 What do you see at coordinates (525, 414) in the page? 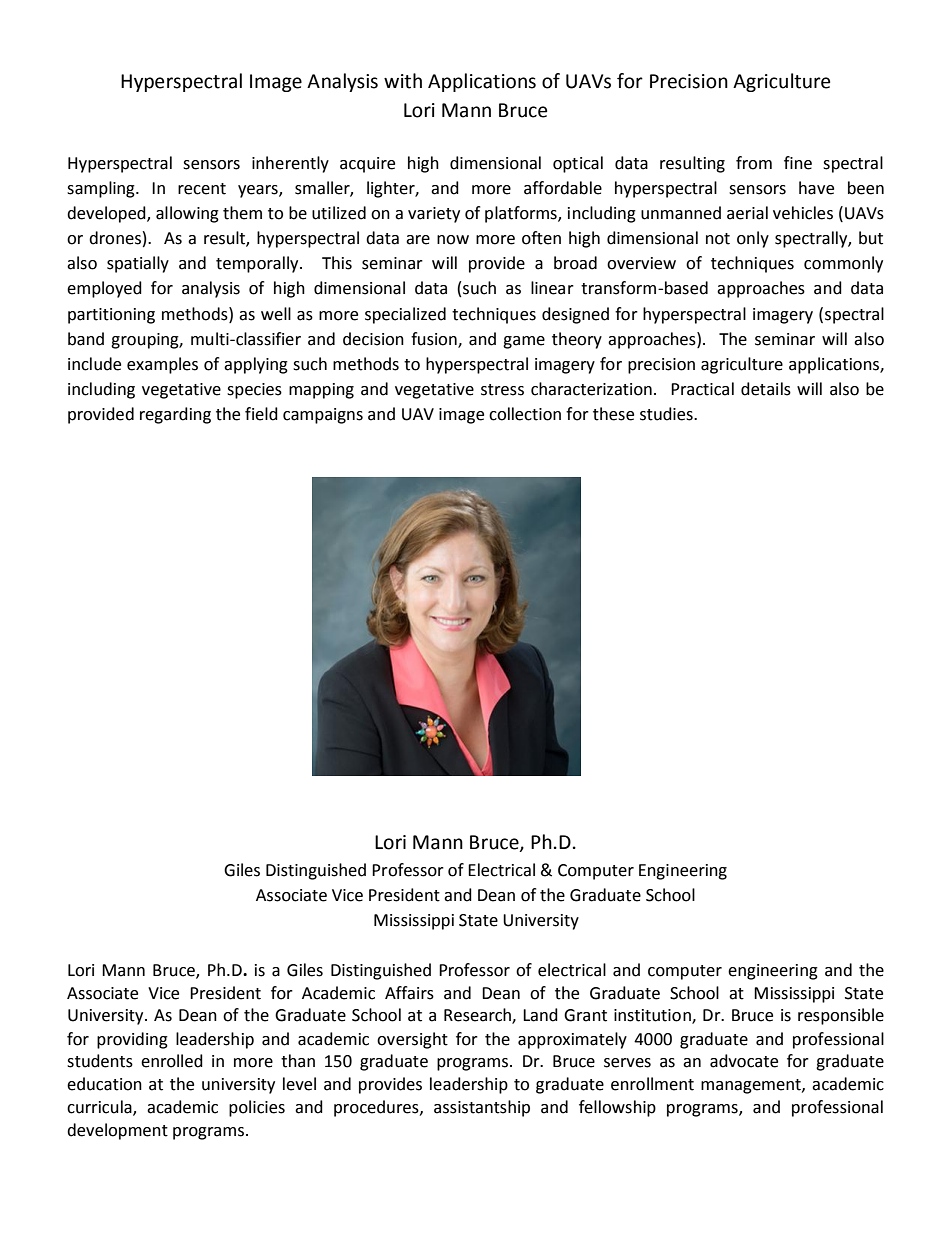
I see `collection` at bounding box center [525, 414].
